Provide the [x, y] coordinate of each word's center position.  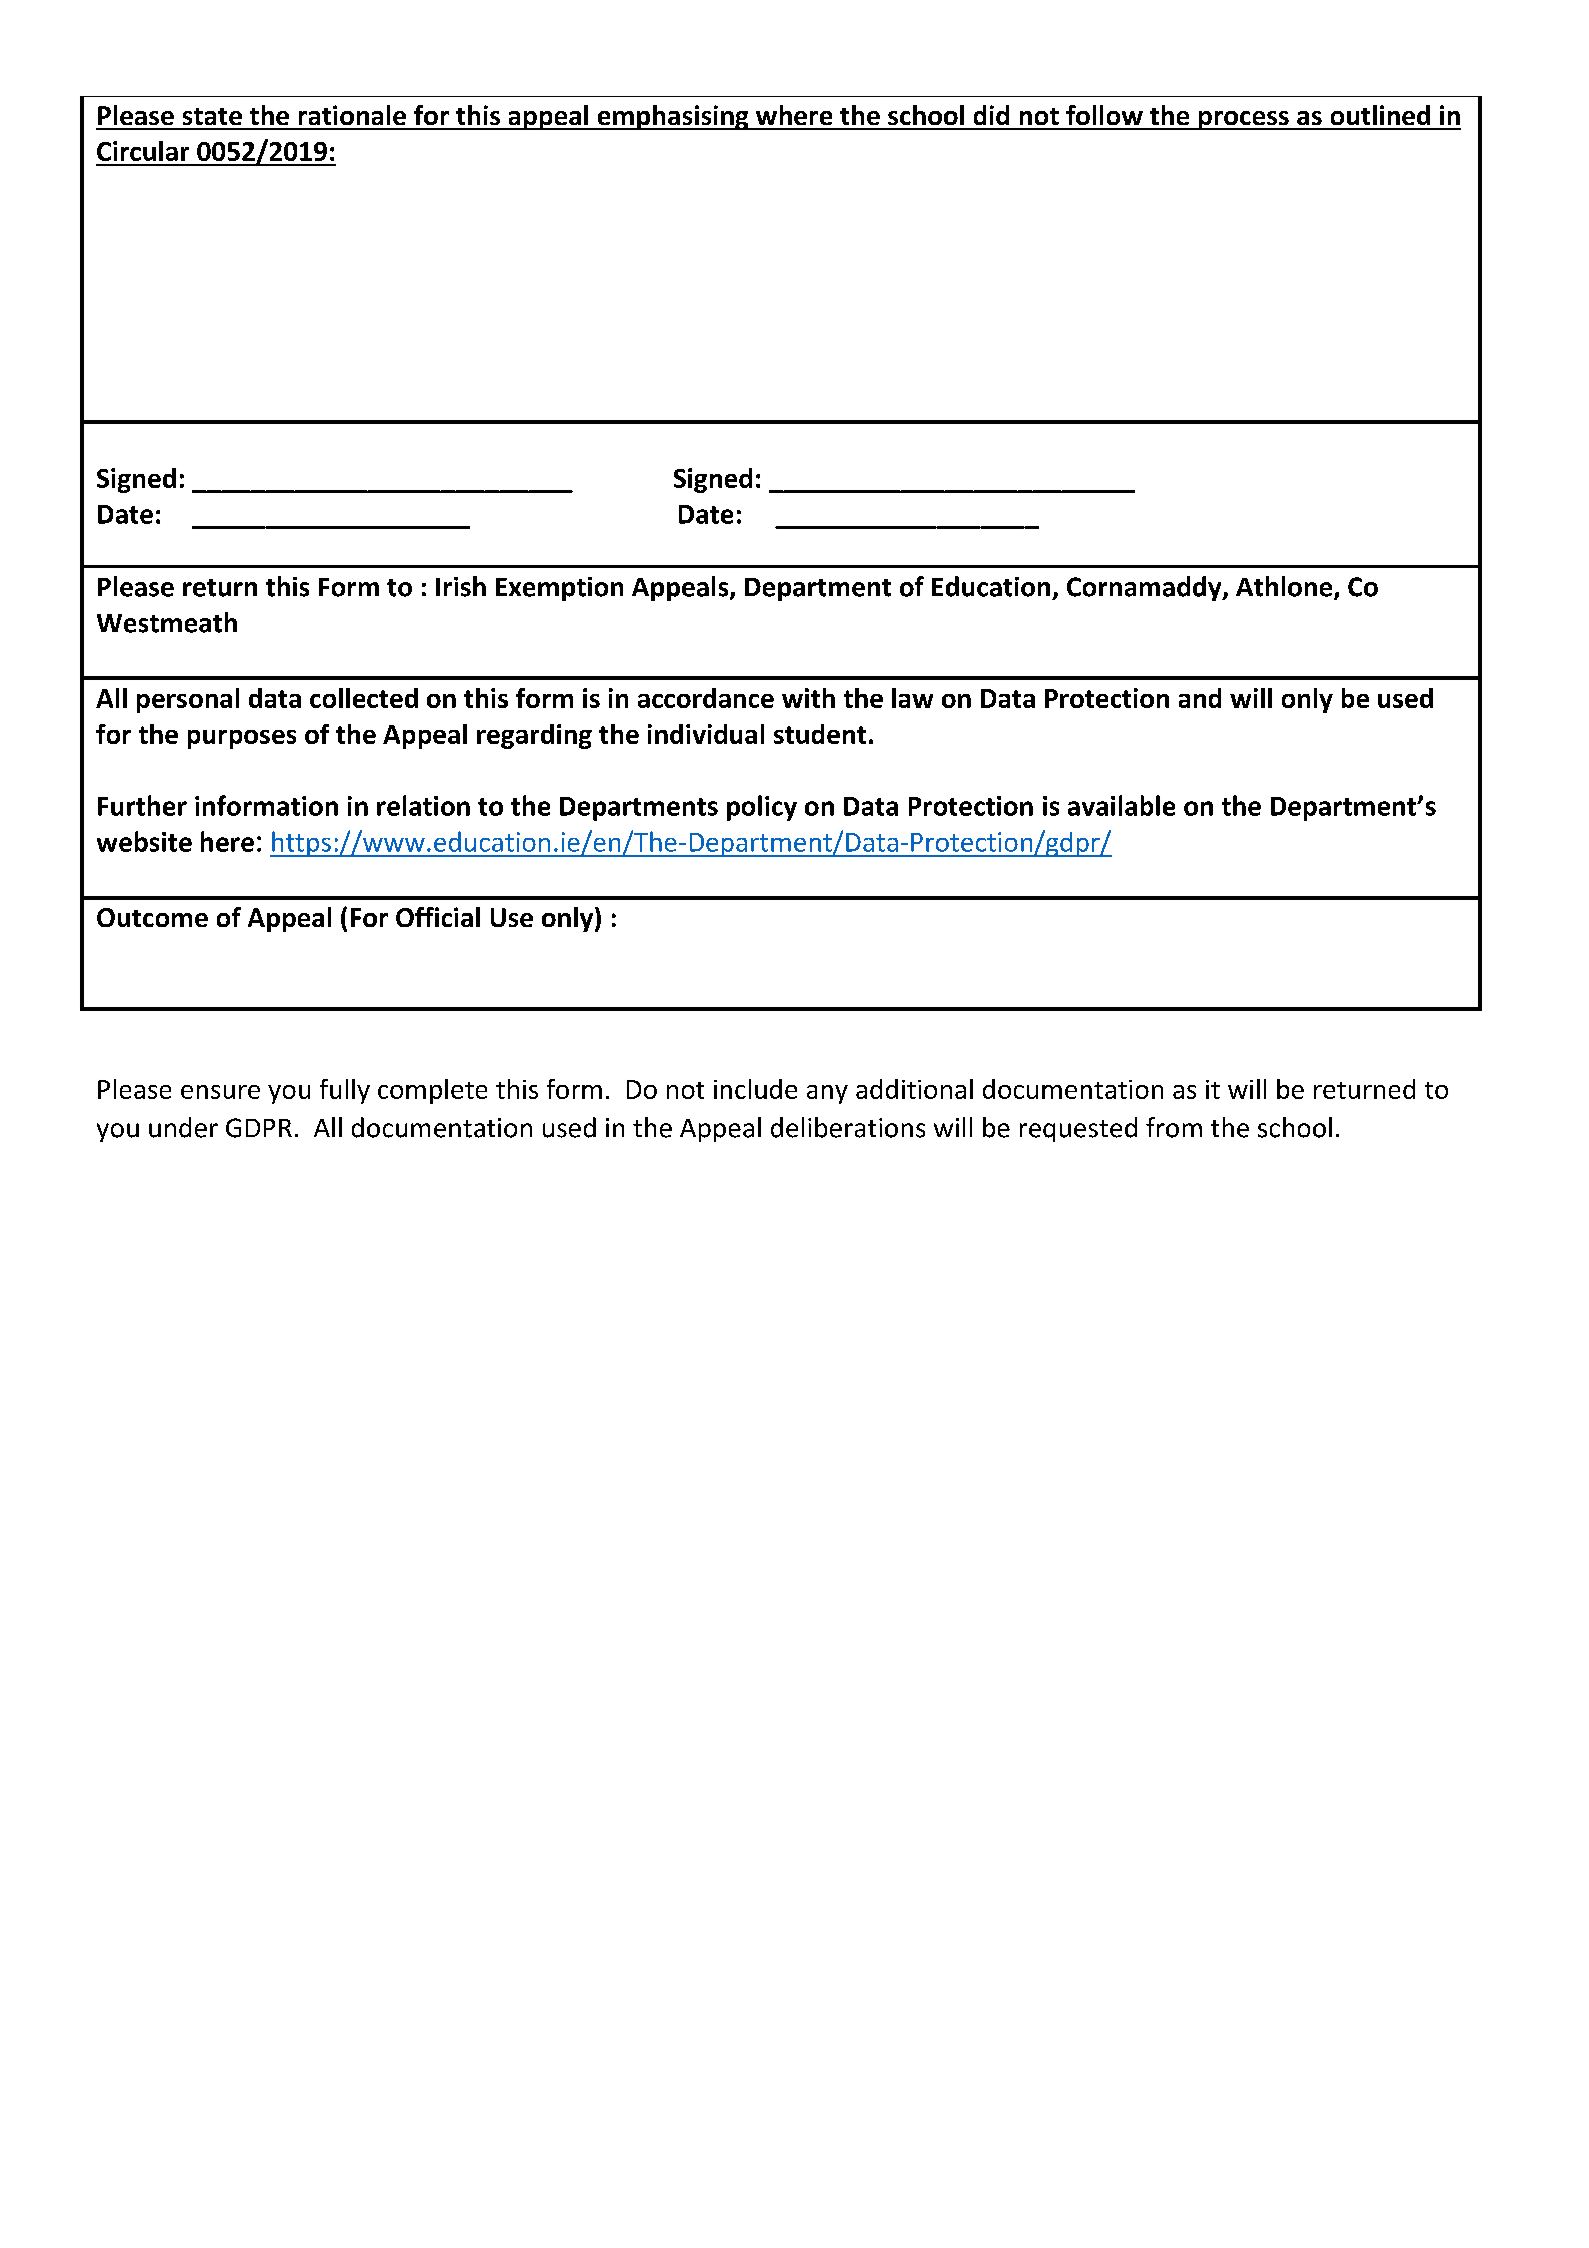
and [1200, 698]
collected [364, 698]
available [1121, 805]
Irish [461, 586]
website [144, 841]
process [1243, 120]
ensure [220, 1092]
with [808, 698]
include [755, 1089]
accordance [706, 698]
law [912, 698]
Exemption [559, 589]
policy [762, 808]
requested [1078, 1129]
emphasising [673, 117]
